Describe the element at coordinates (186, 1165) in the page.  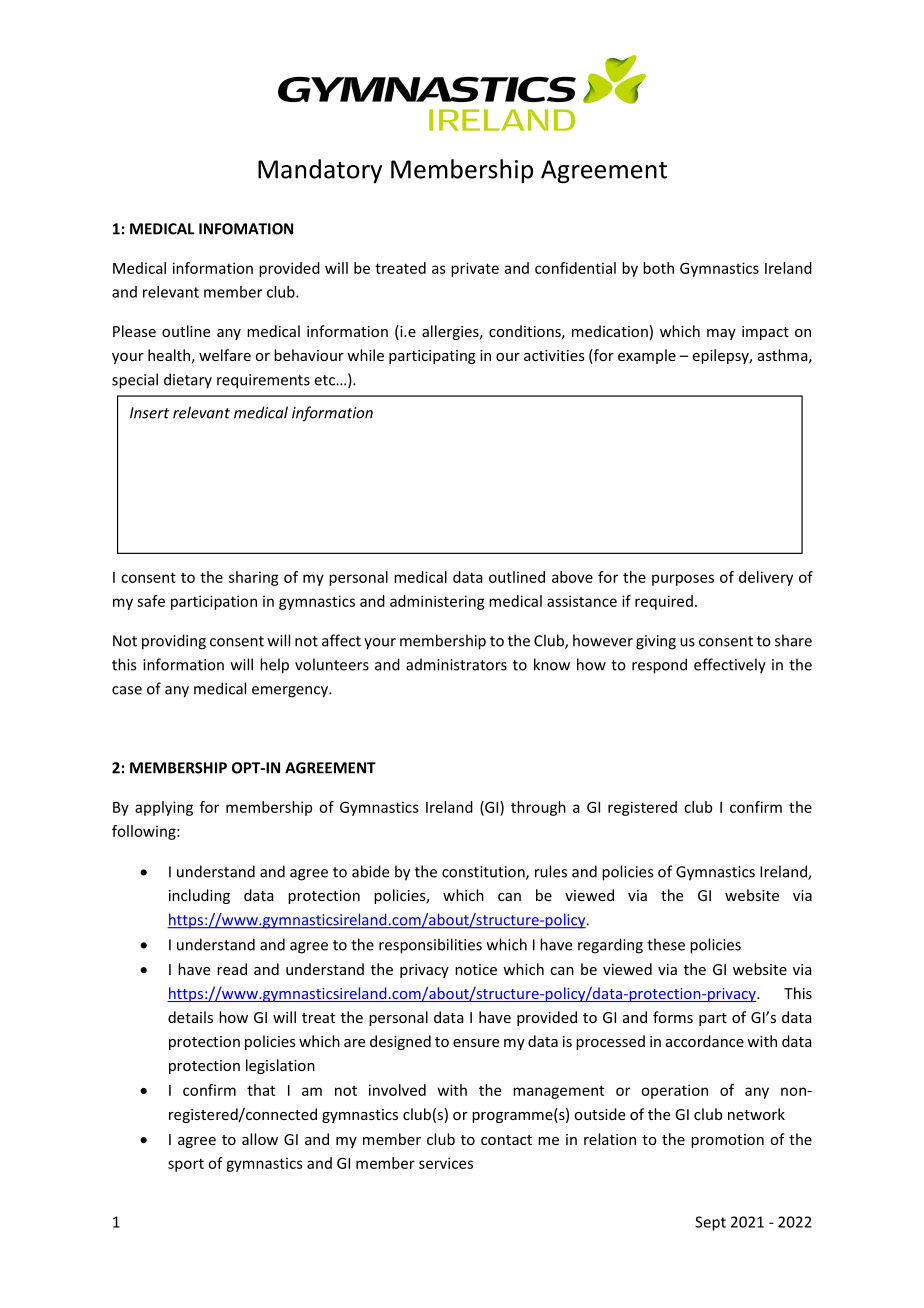
I see `sport` at that location.
